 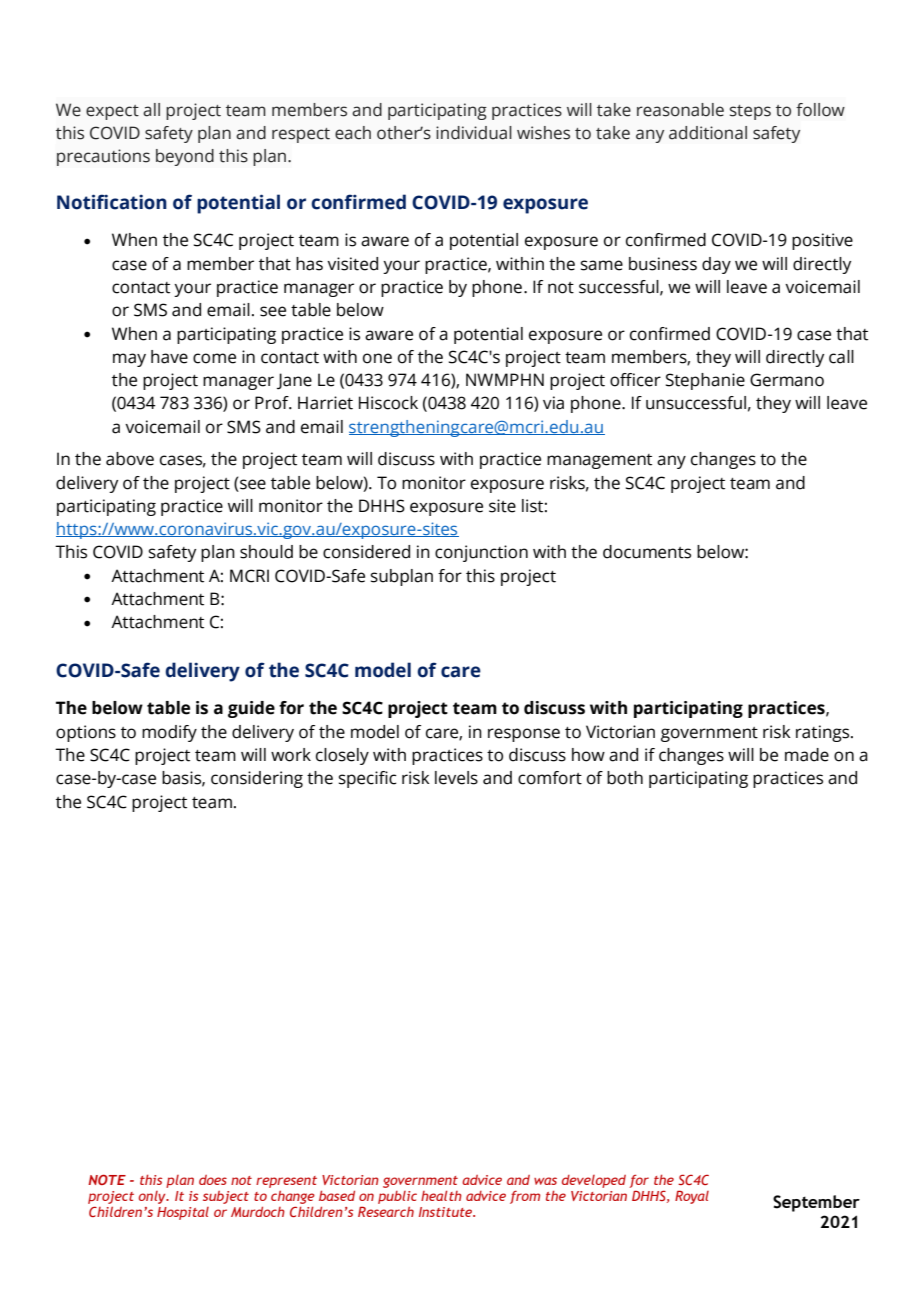 I want to click on beyond, so click(x=185, y=157).
